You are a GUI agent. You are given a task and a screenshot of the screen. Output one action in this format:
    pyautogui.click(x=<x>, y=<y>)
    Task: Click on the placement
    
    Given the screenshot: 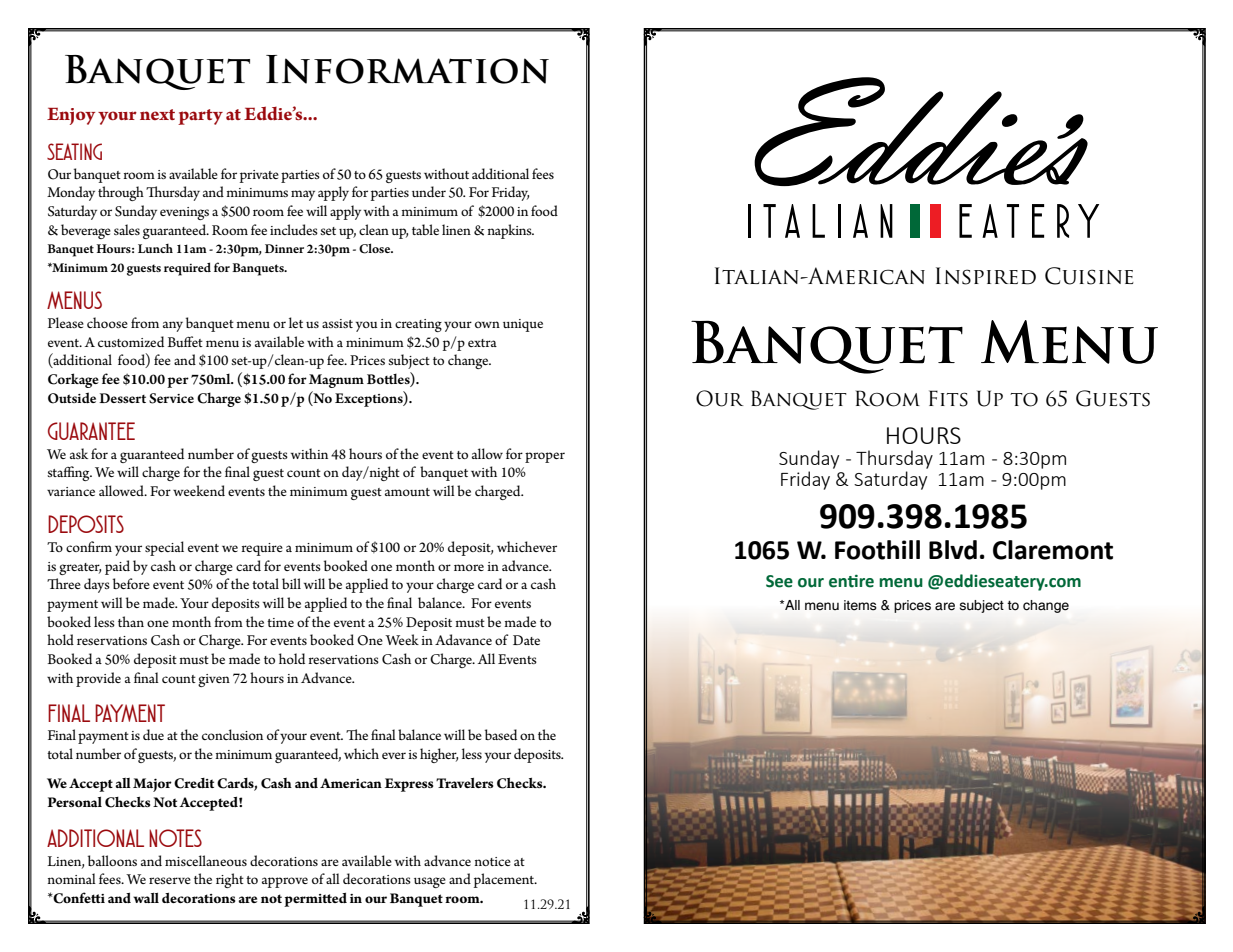 What is the action you would take?
    pyautogui.click(x=505, y=880)
